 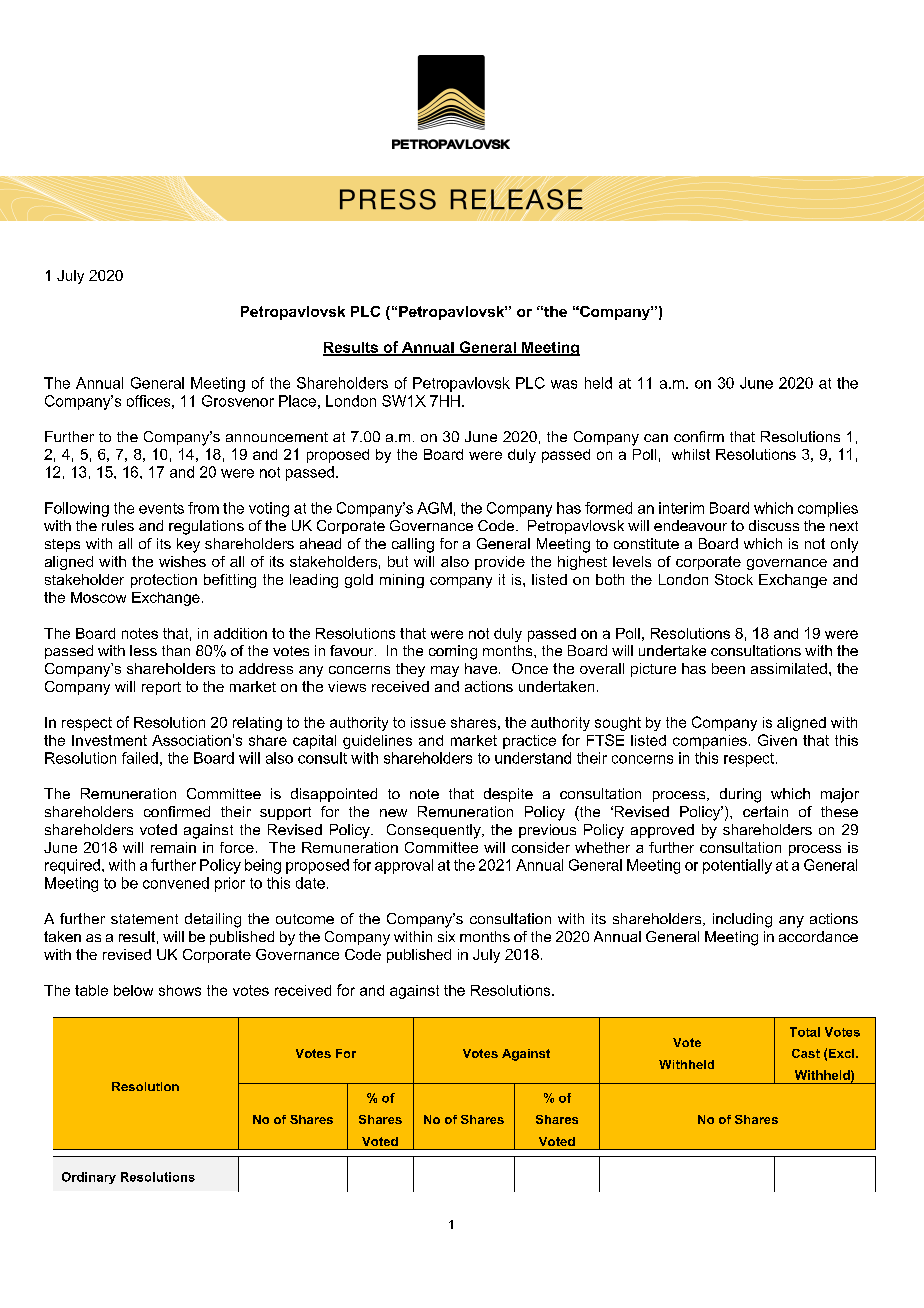 I want to click on Ordinary, so click(x=89, y=1178).
